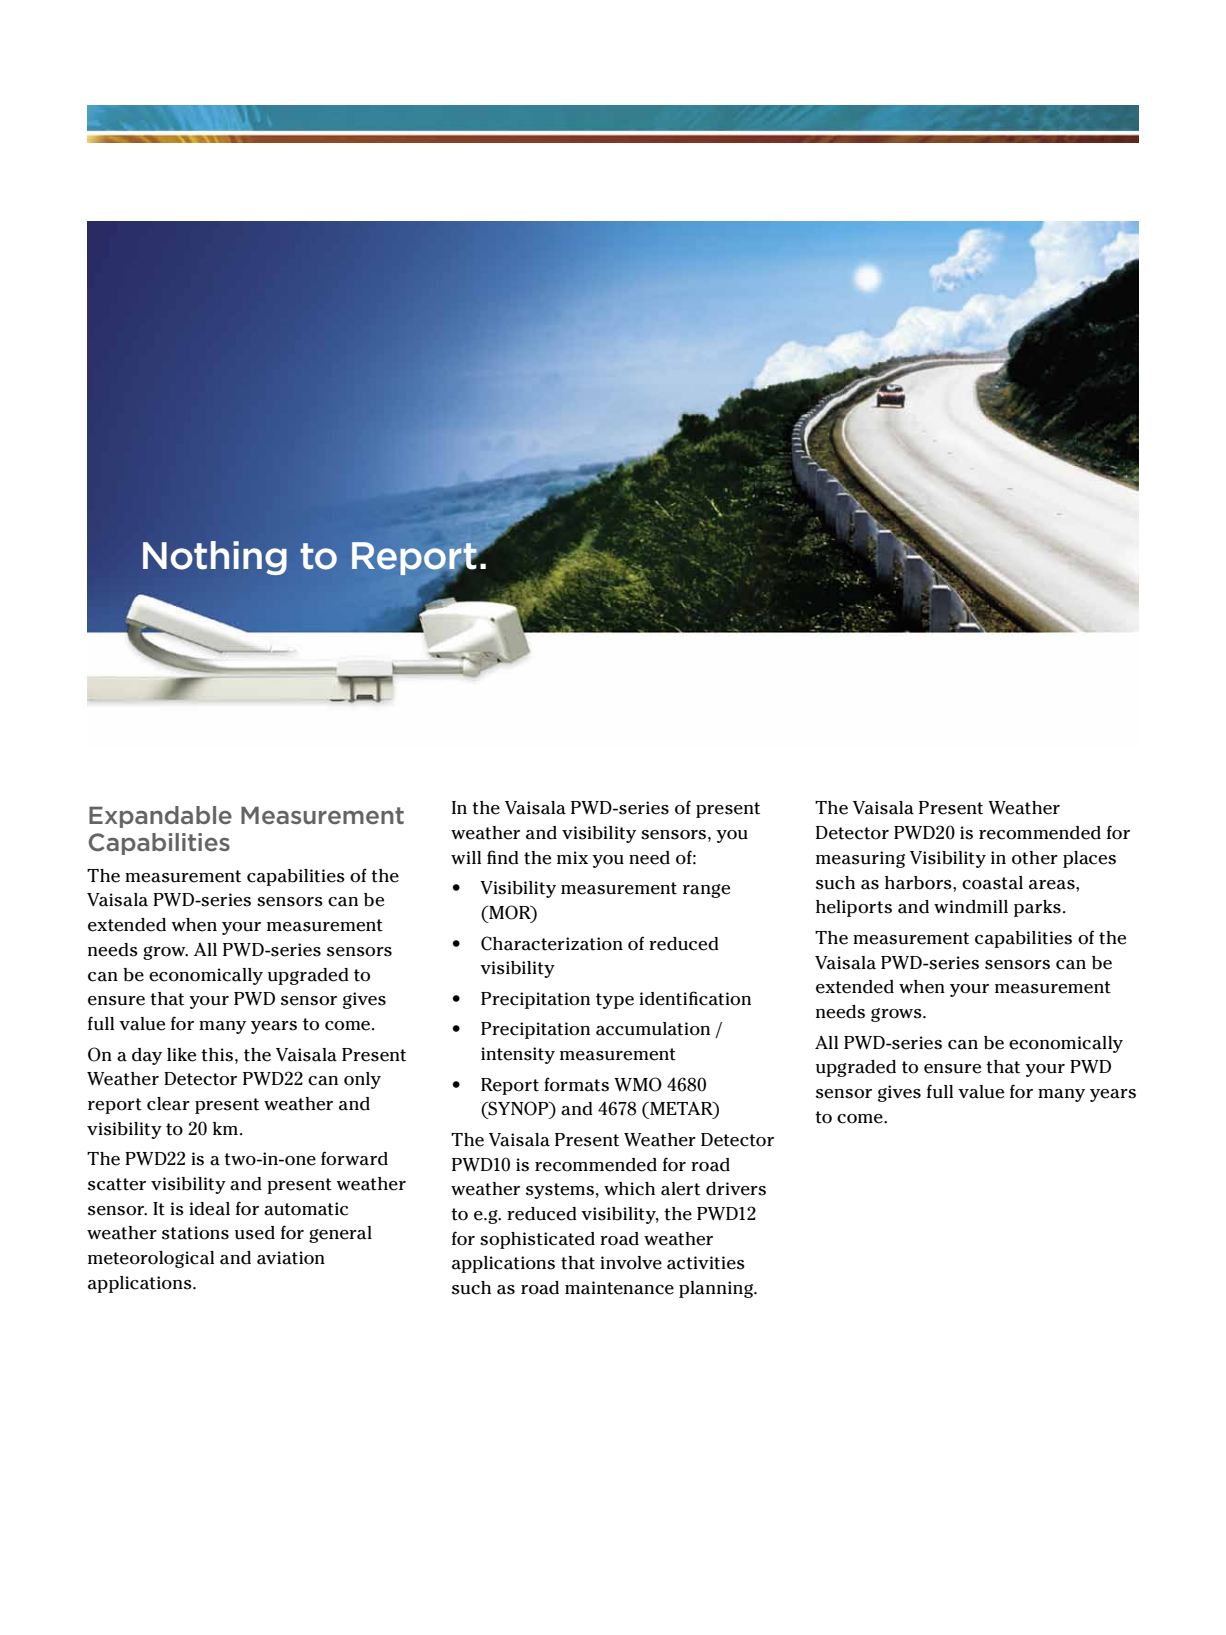  I want to click on parks, so click(1037, 908).
